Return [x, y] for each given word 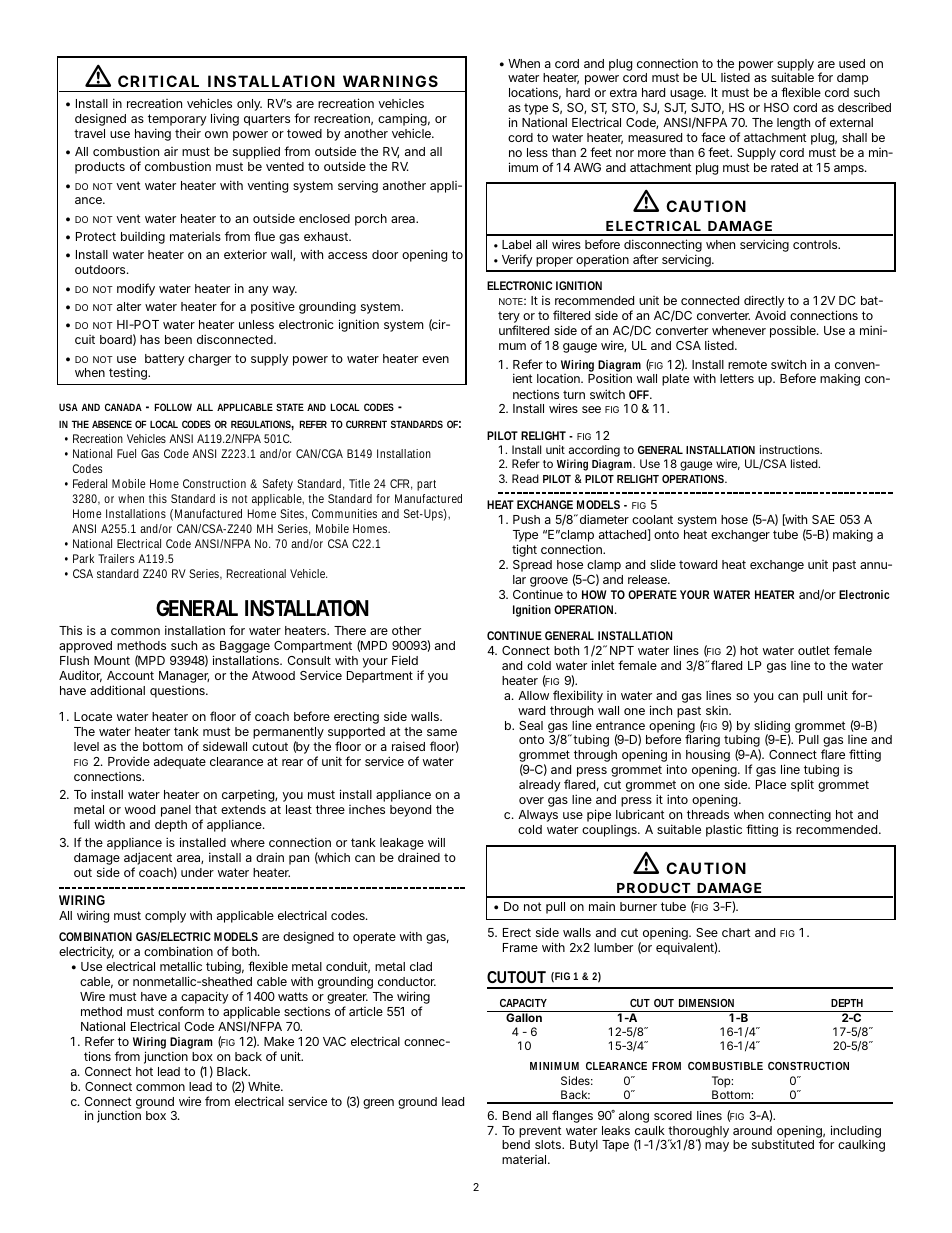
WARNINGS [390, 81]
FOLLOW [173, 407]
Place [771, 784]
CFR [401, 484]
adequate [180, 763]
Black [233, 1071]
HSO [776, 107]
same [442, 732]
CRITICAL [158, 81]
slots [549, 1144]
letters [737, 378]
